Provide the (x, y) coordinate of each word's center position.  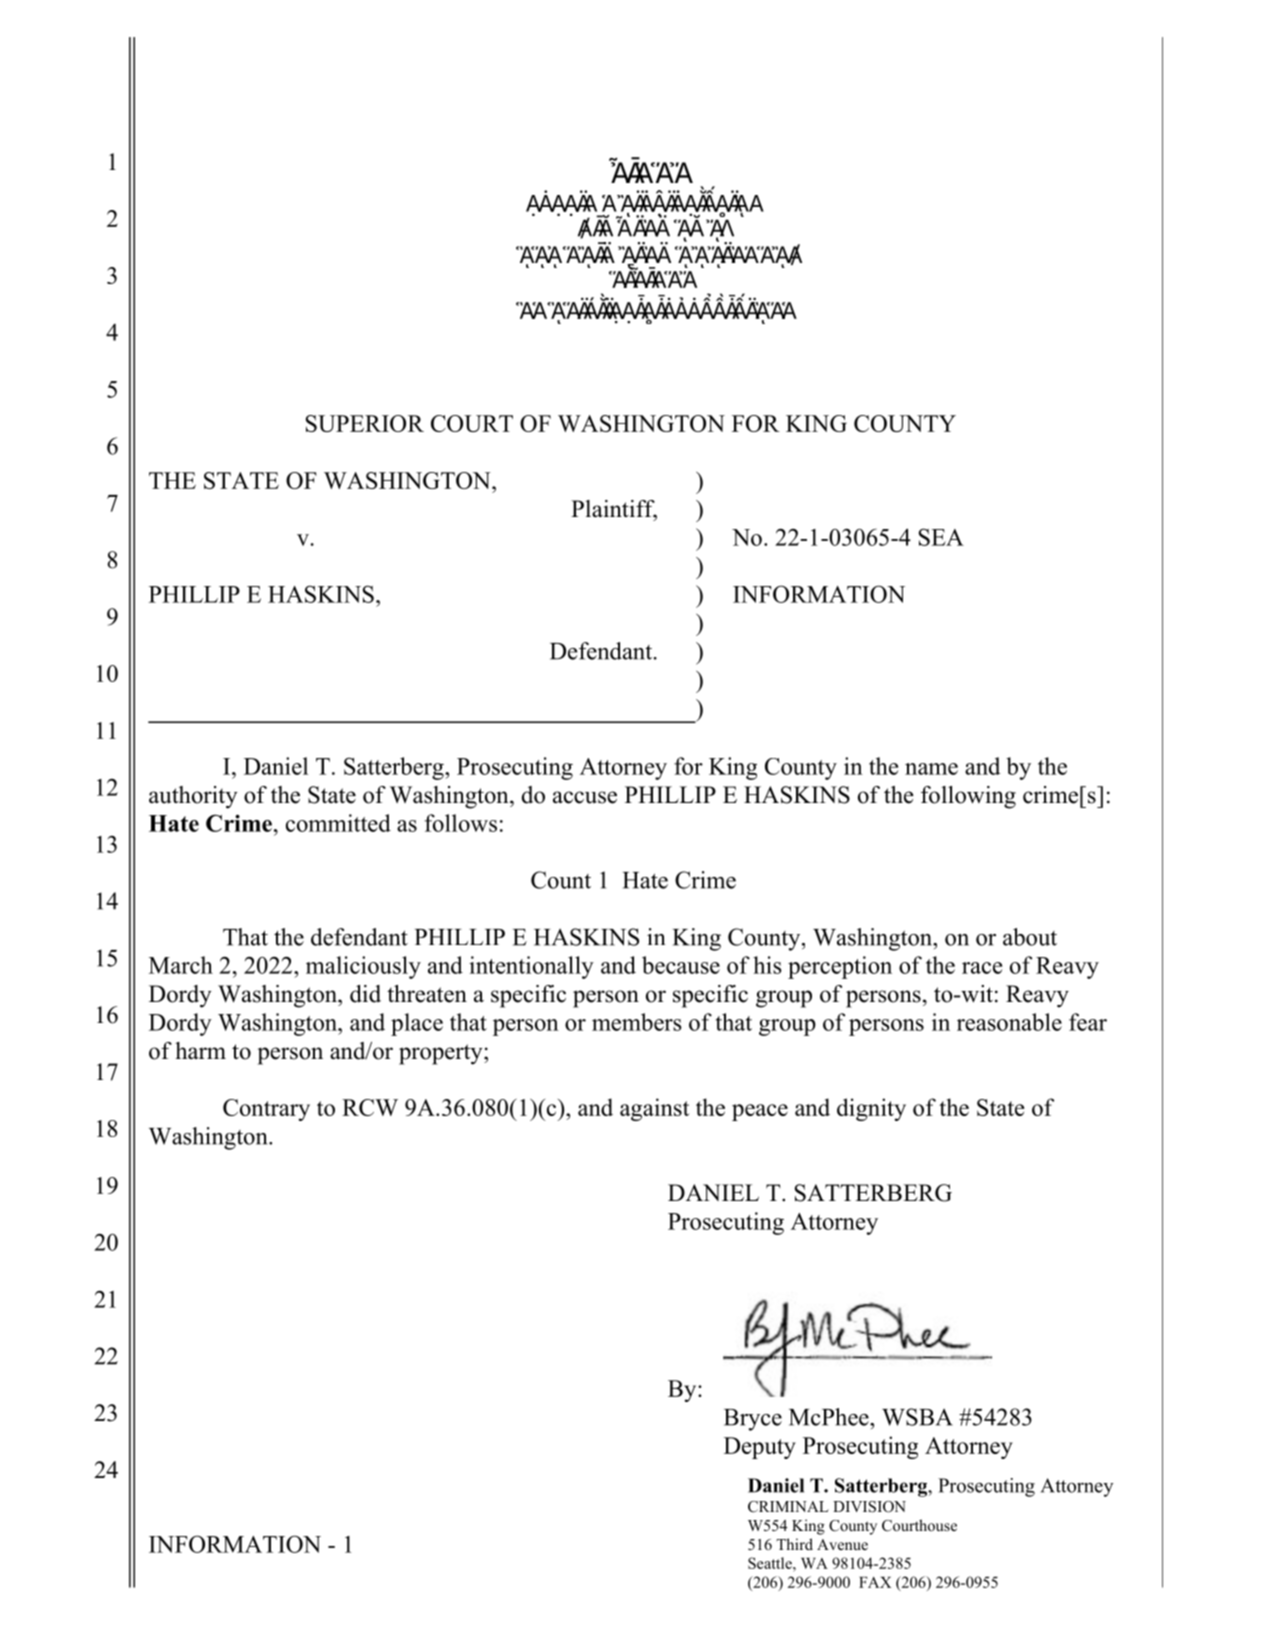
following (968, 797)
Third (794, 1544)
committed (338, 823)
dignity (871, 1109)
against (654, 1109)
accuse (585, 797)
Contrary (266, 1110)
